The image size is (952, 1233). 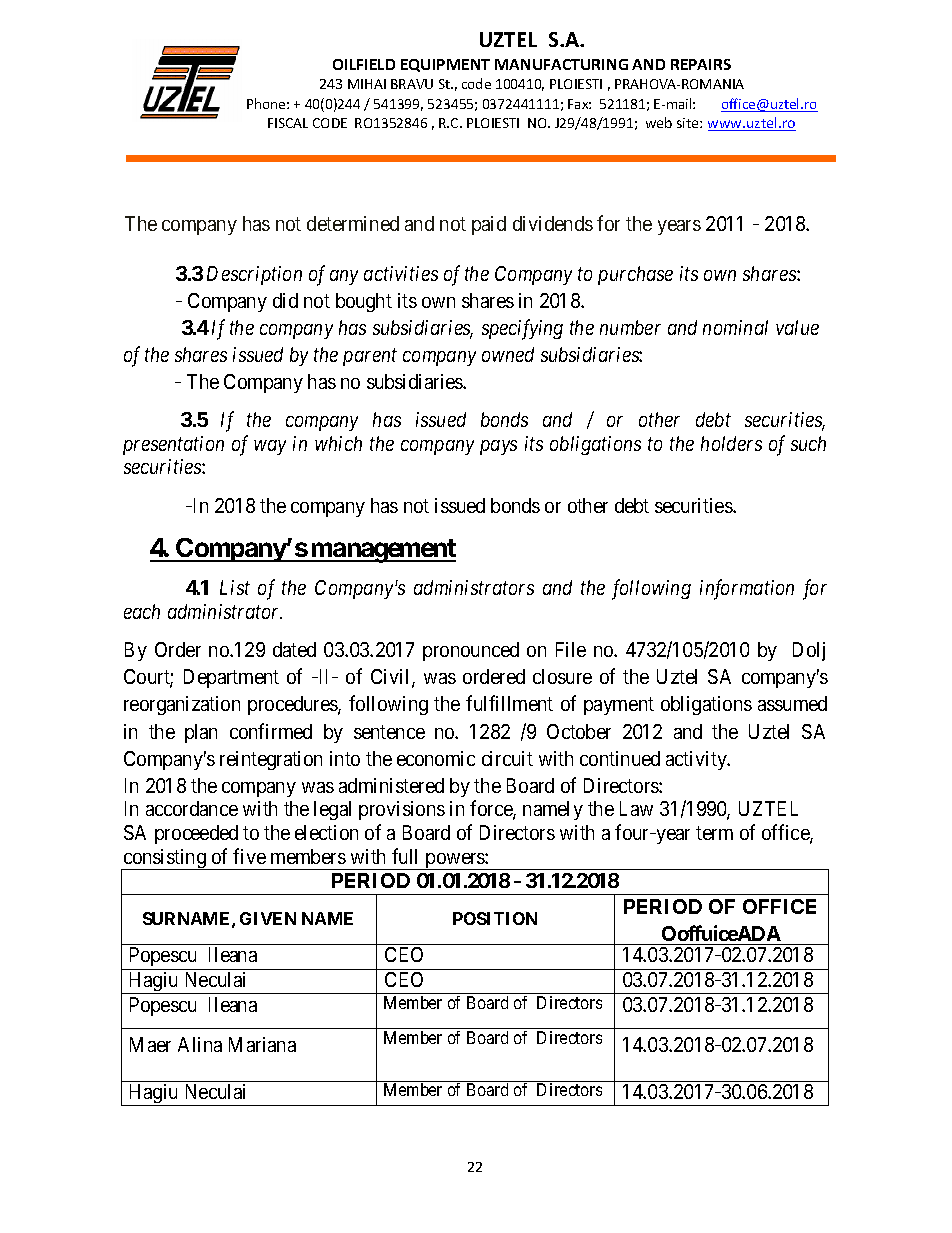 I want to click on specifying, so click(x=522, y=329).
